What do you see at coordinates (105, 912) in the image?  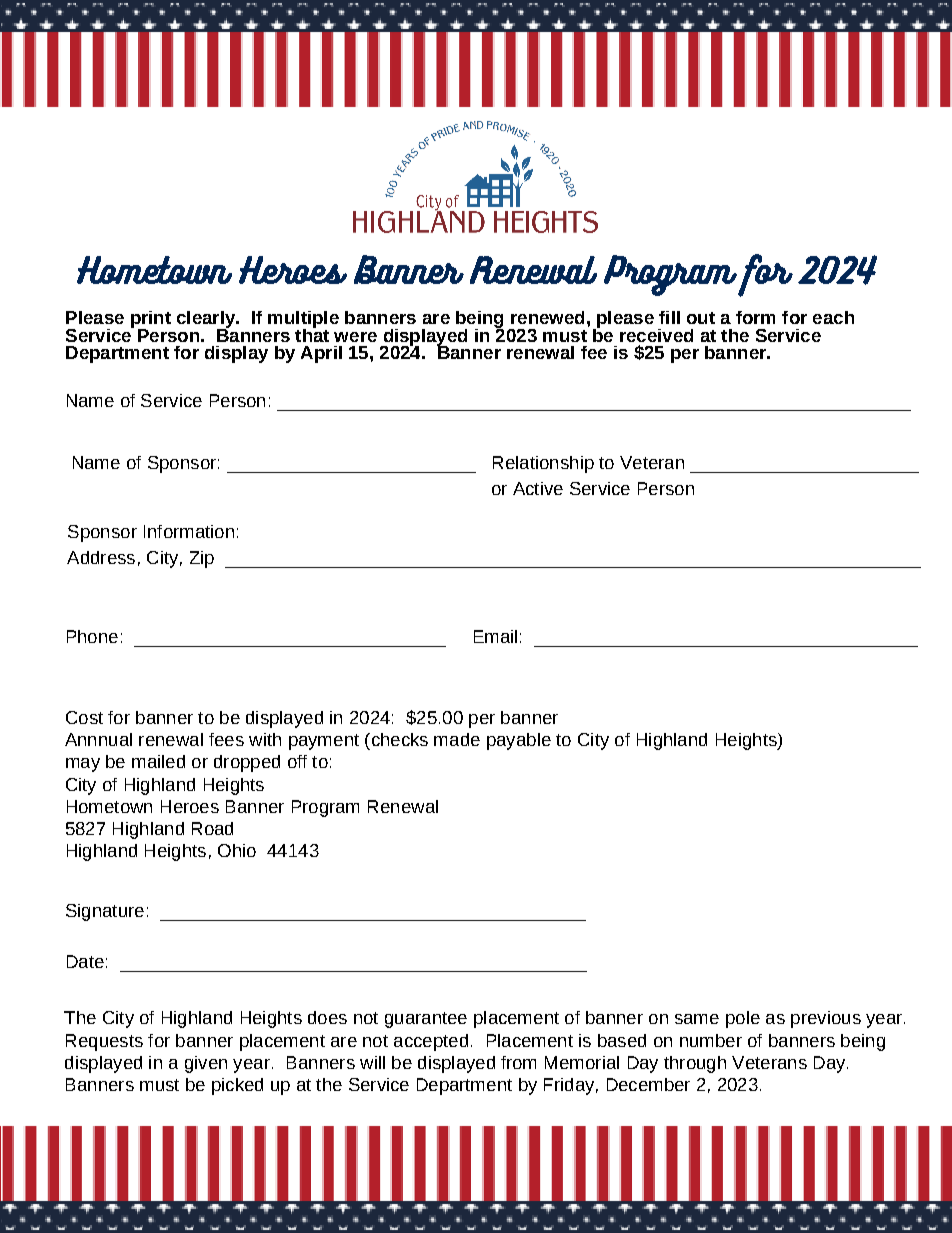 I see `Signature` at bounding box center [105, 912].
